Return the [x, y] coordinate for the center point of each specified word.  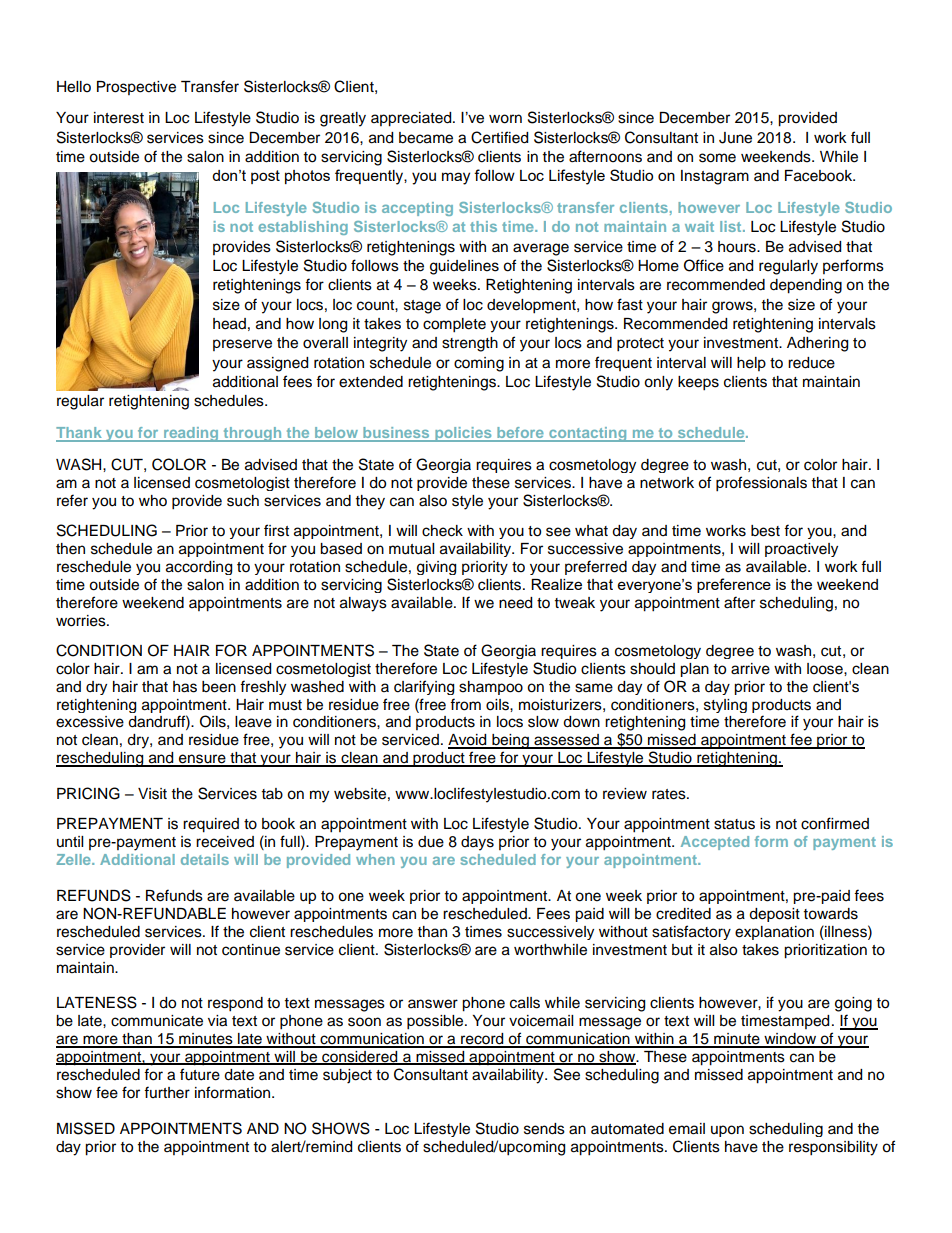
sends [544, 1129]
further [167, 1092]
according [199, 568]
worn [505, 119]
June [735, 138]
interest [119, 118]
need [515, 603]
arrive [750, 669]
